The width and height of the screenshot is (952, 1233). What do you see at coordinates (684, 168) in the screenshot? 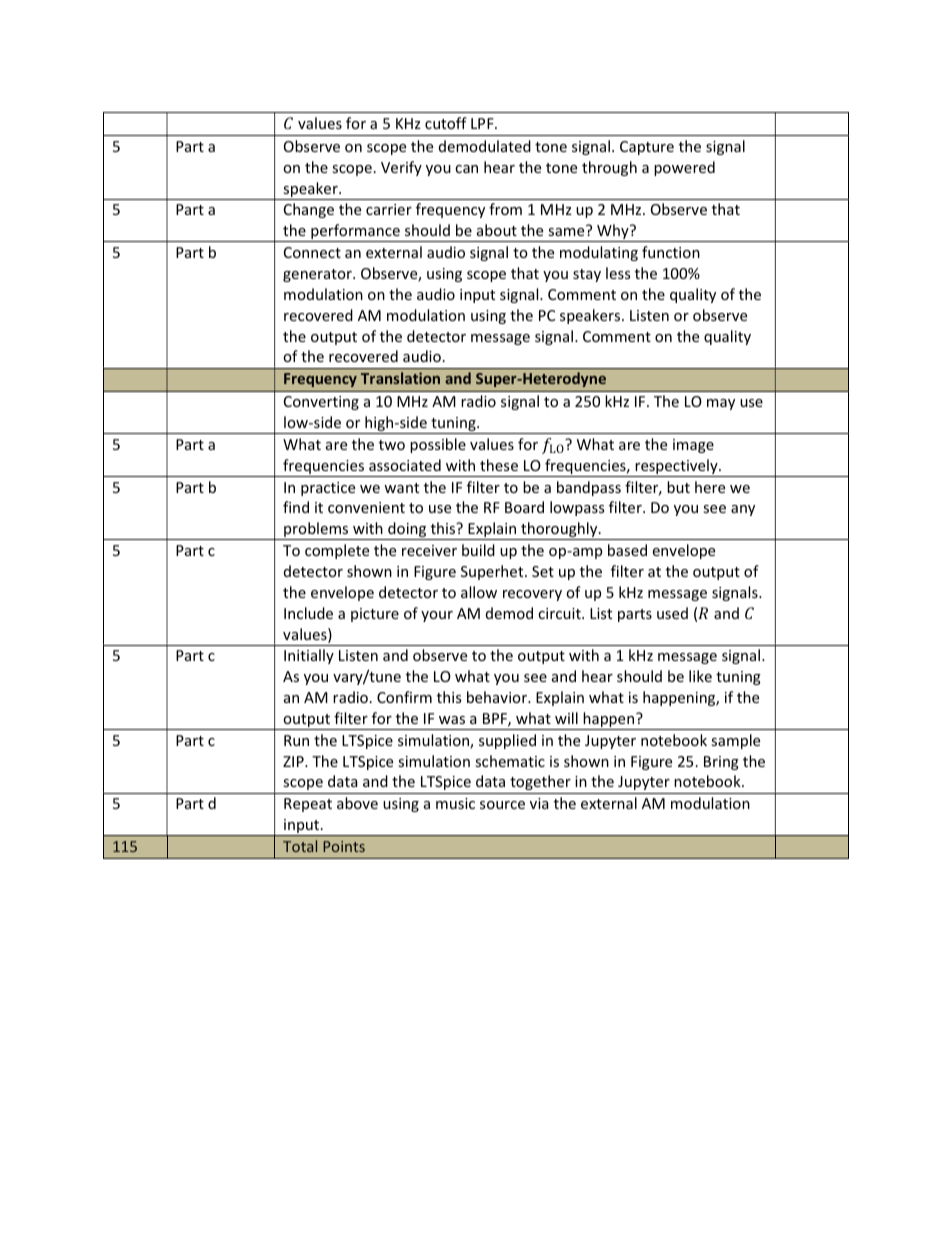
I see `powered` at bounding box center [684, 168].
